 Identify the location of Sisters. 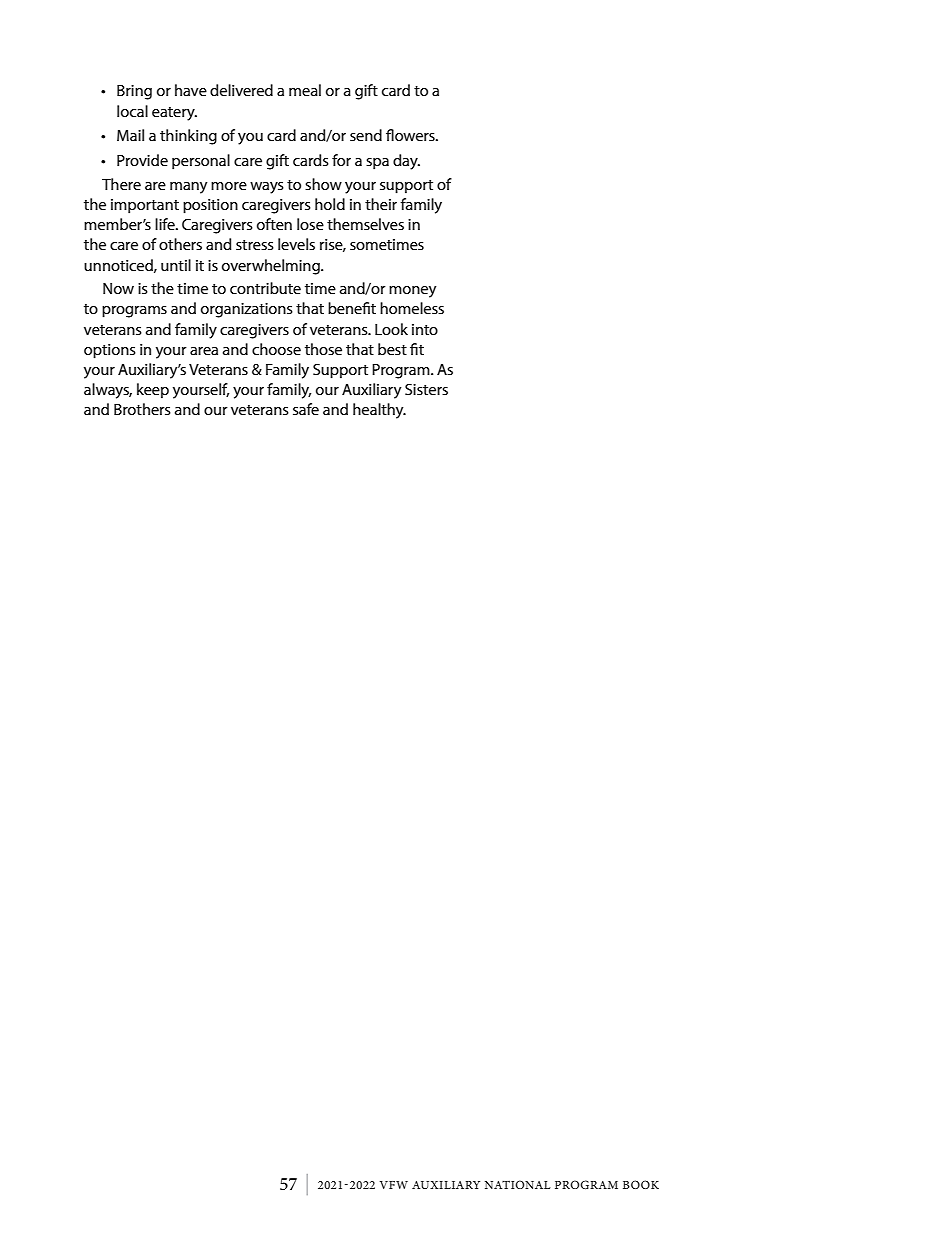
(426, 389).
